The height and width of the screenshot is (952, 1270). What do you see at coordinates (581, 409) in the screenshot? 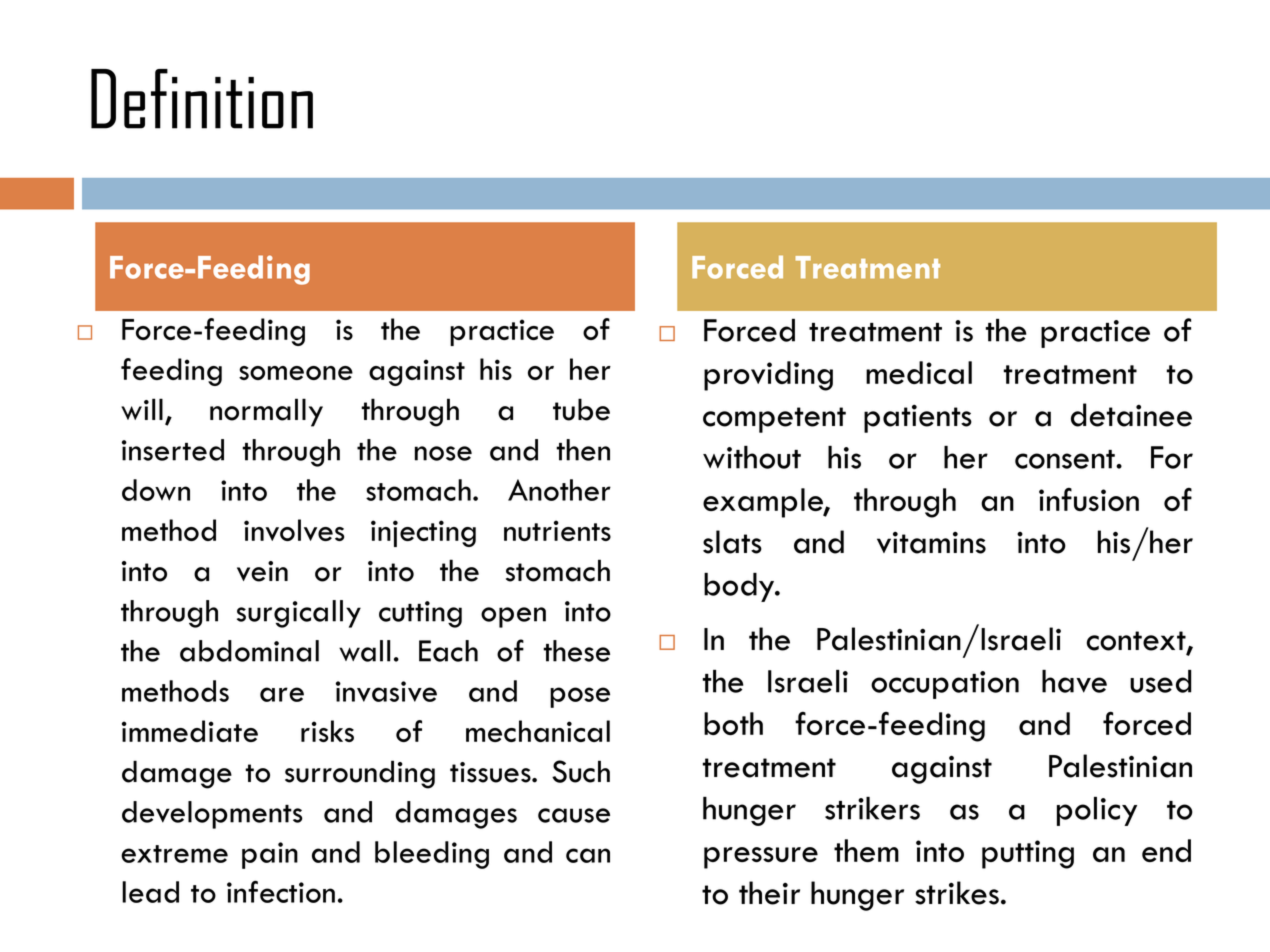
I see `tube` at bounding box center [581, 409].
